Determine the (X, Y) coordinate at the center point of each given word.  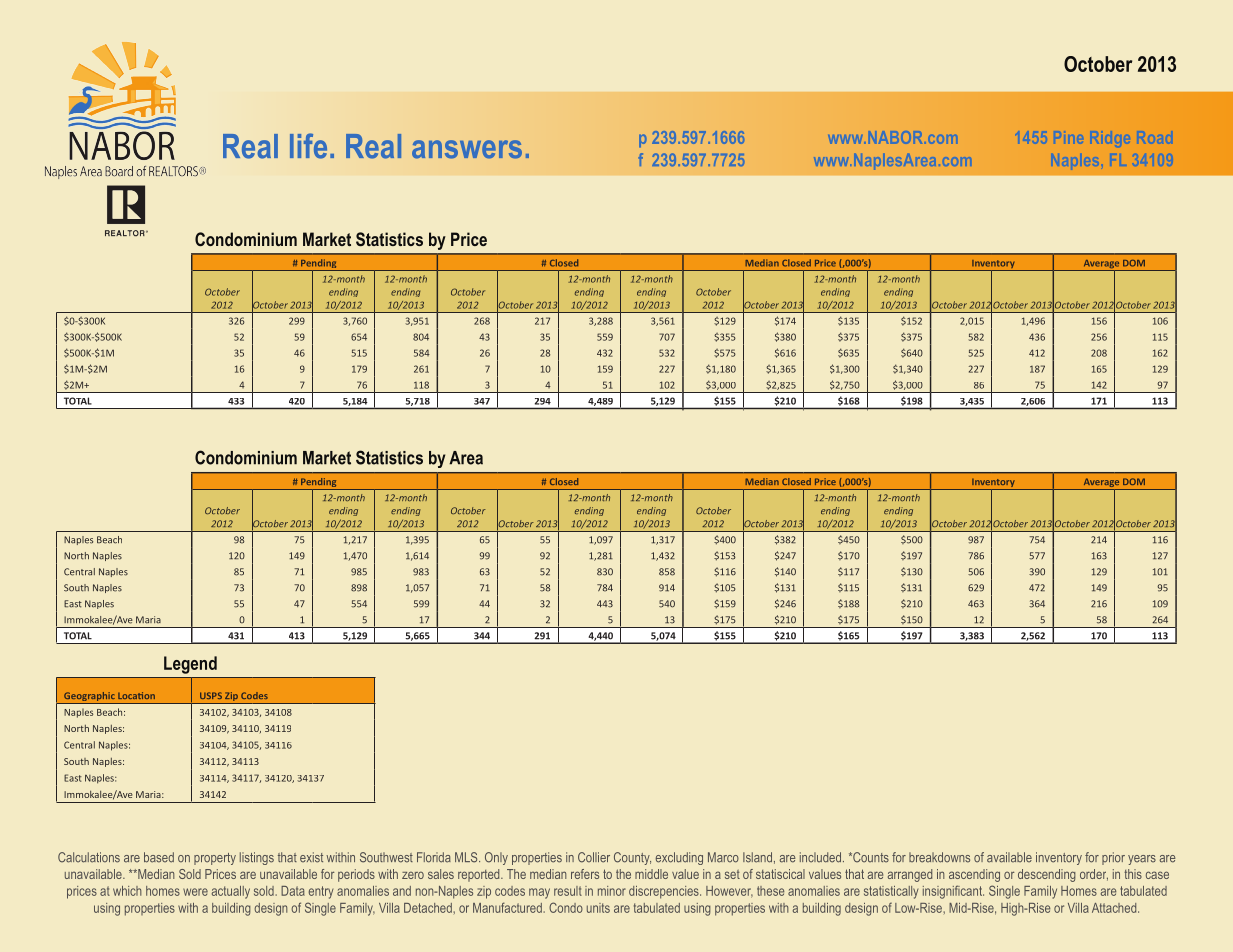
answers (467, 149)
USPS (211, 695)
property (215, 859)
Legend (190, 665)
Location (136, 695)
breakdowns (939, 857)
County (632, 858)
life (308, 146)
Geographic (89, 697)
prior (1113, 858)
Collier (594, 857)
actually (231, 892)
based (159, 857)
